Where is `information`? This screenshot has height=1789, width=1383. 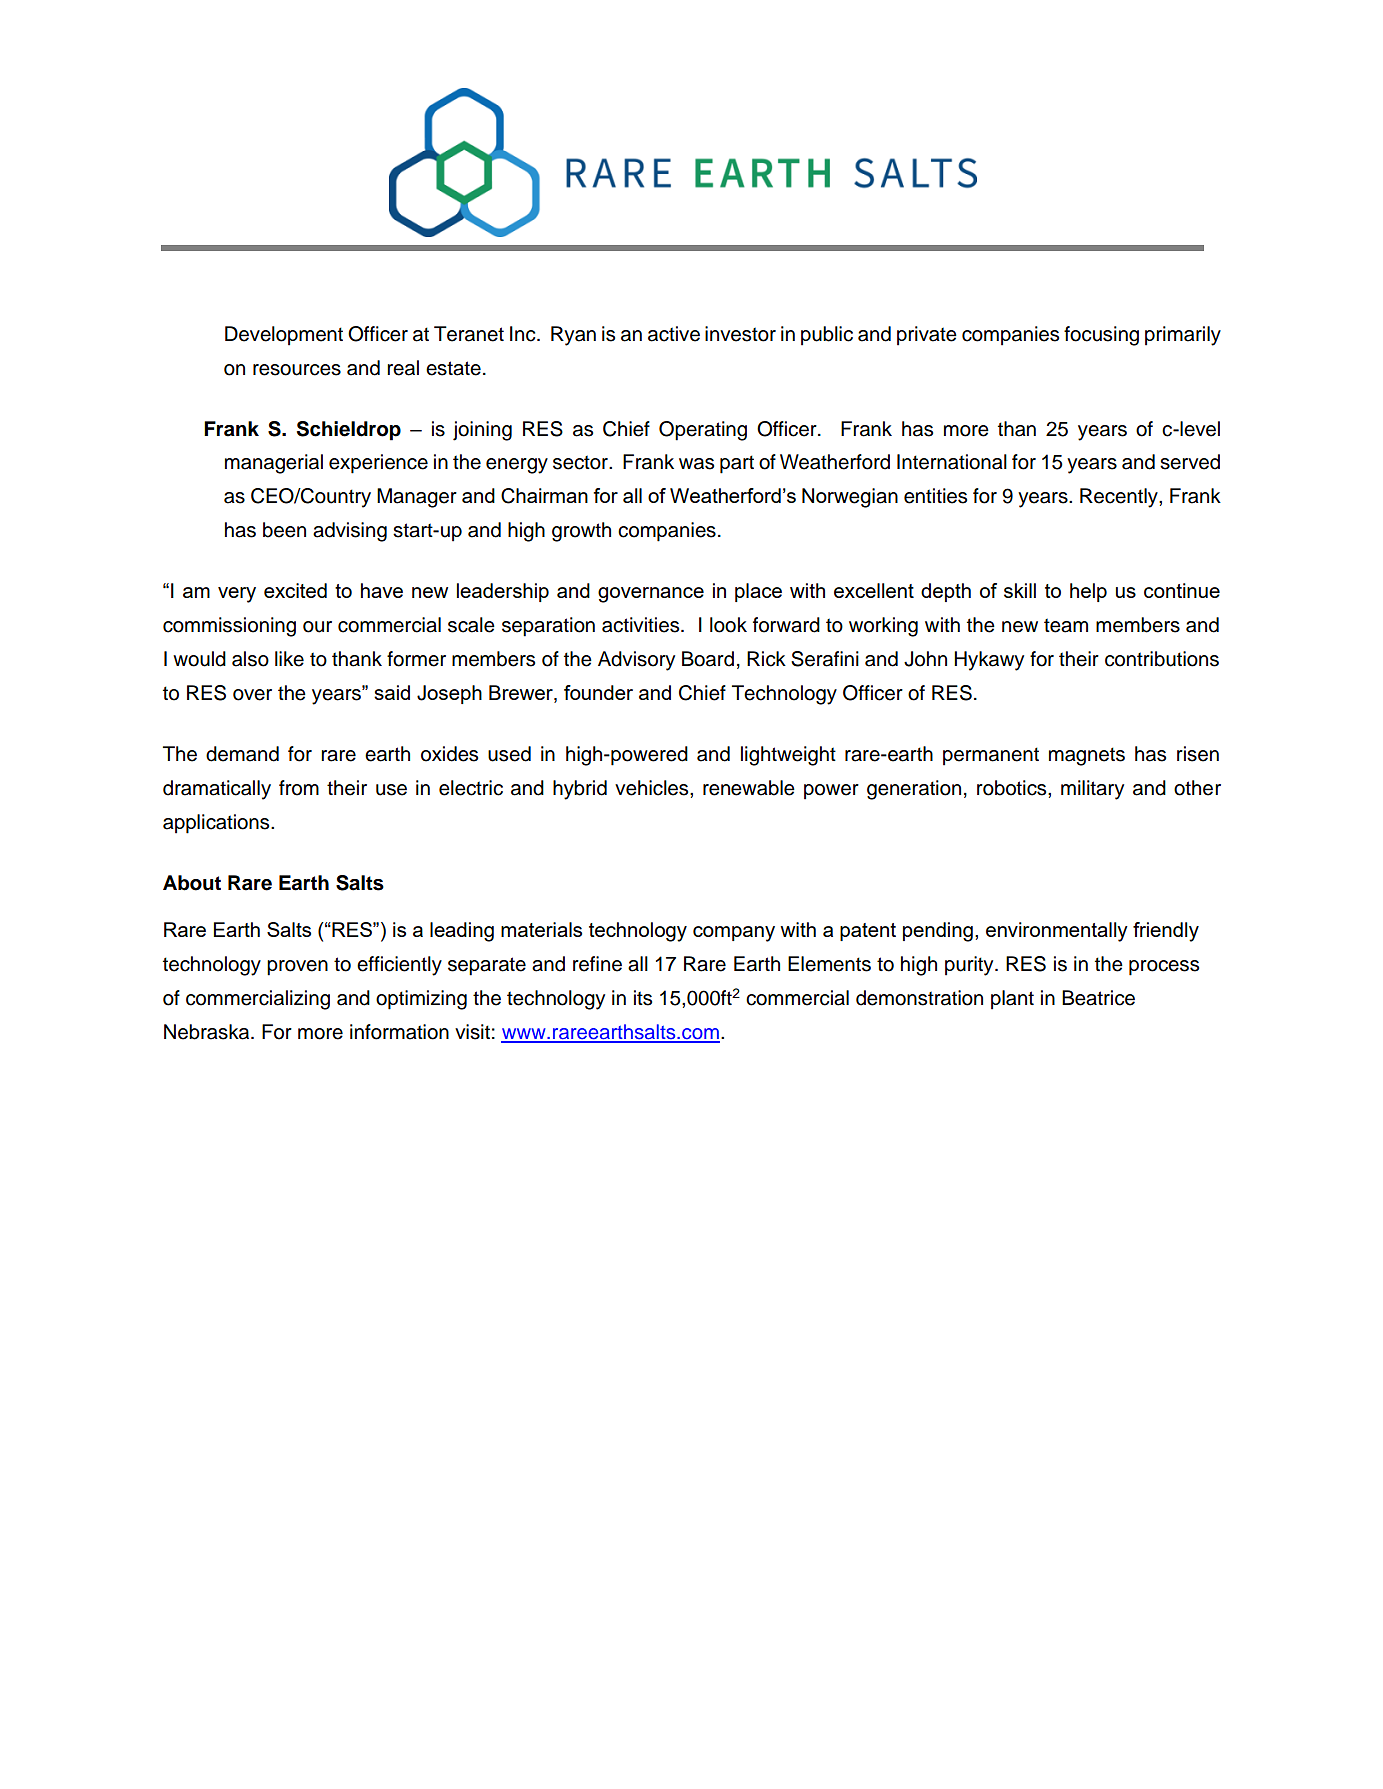 information is located at coordinates (399, 1032).
